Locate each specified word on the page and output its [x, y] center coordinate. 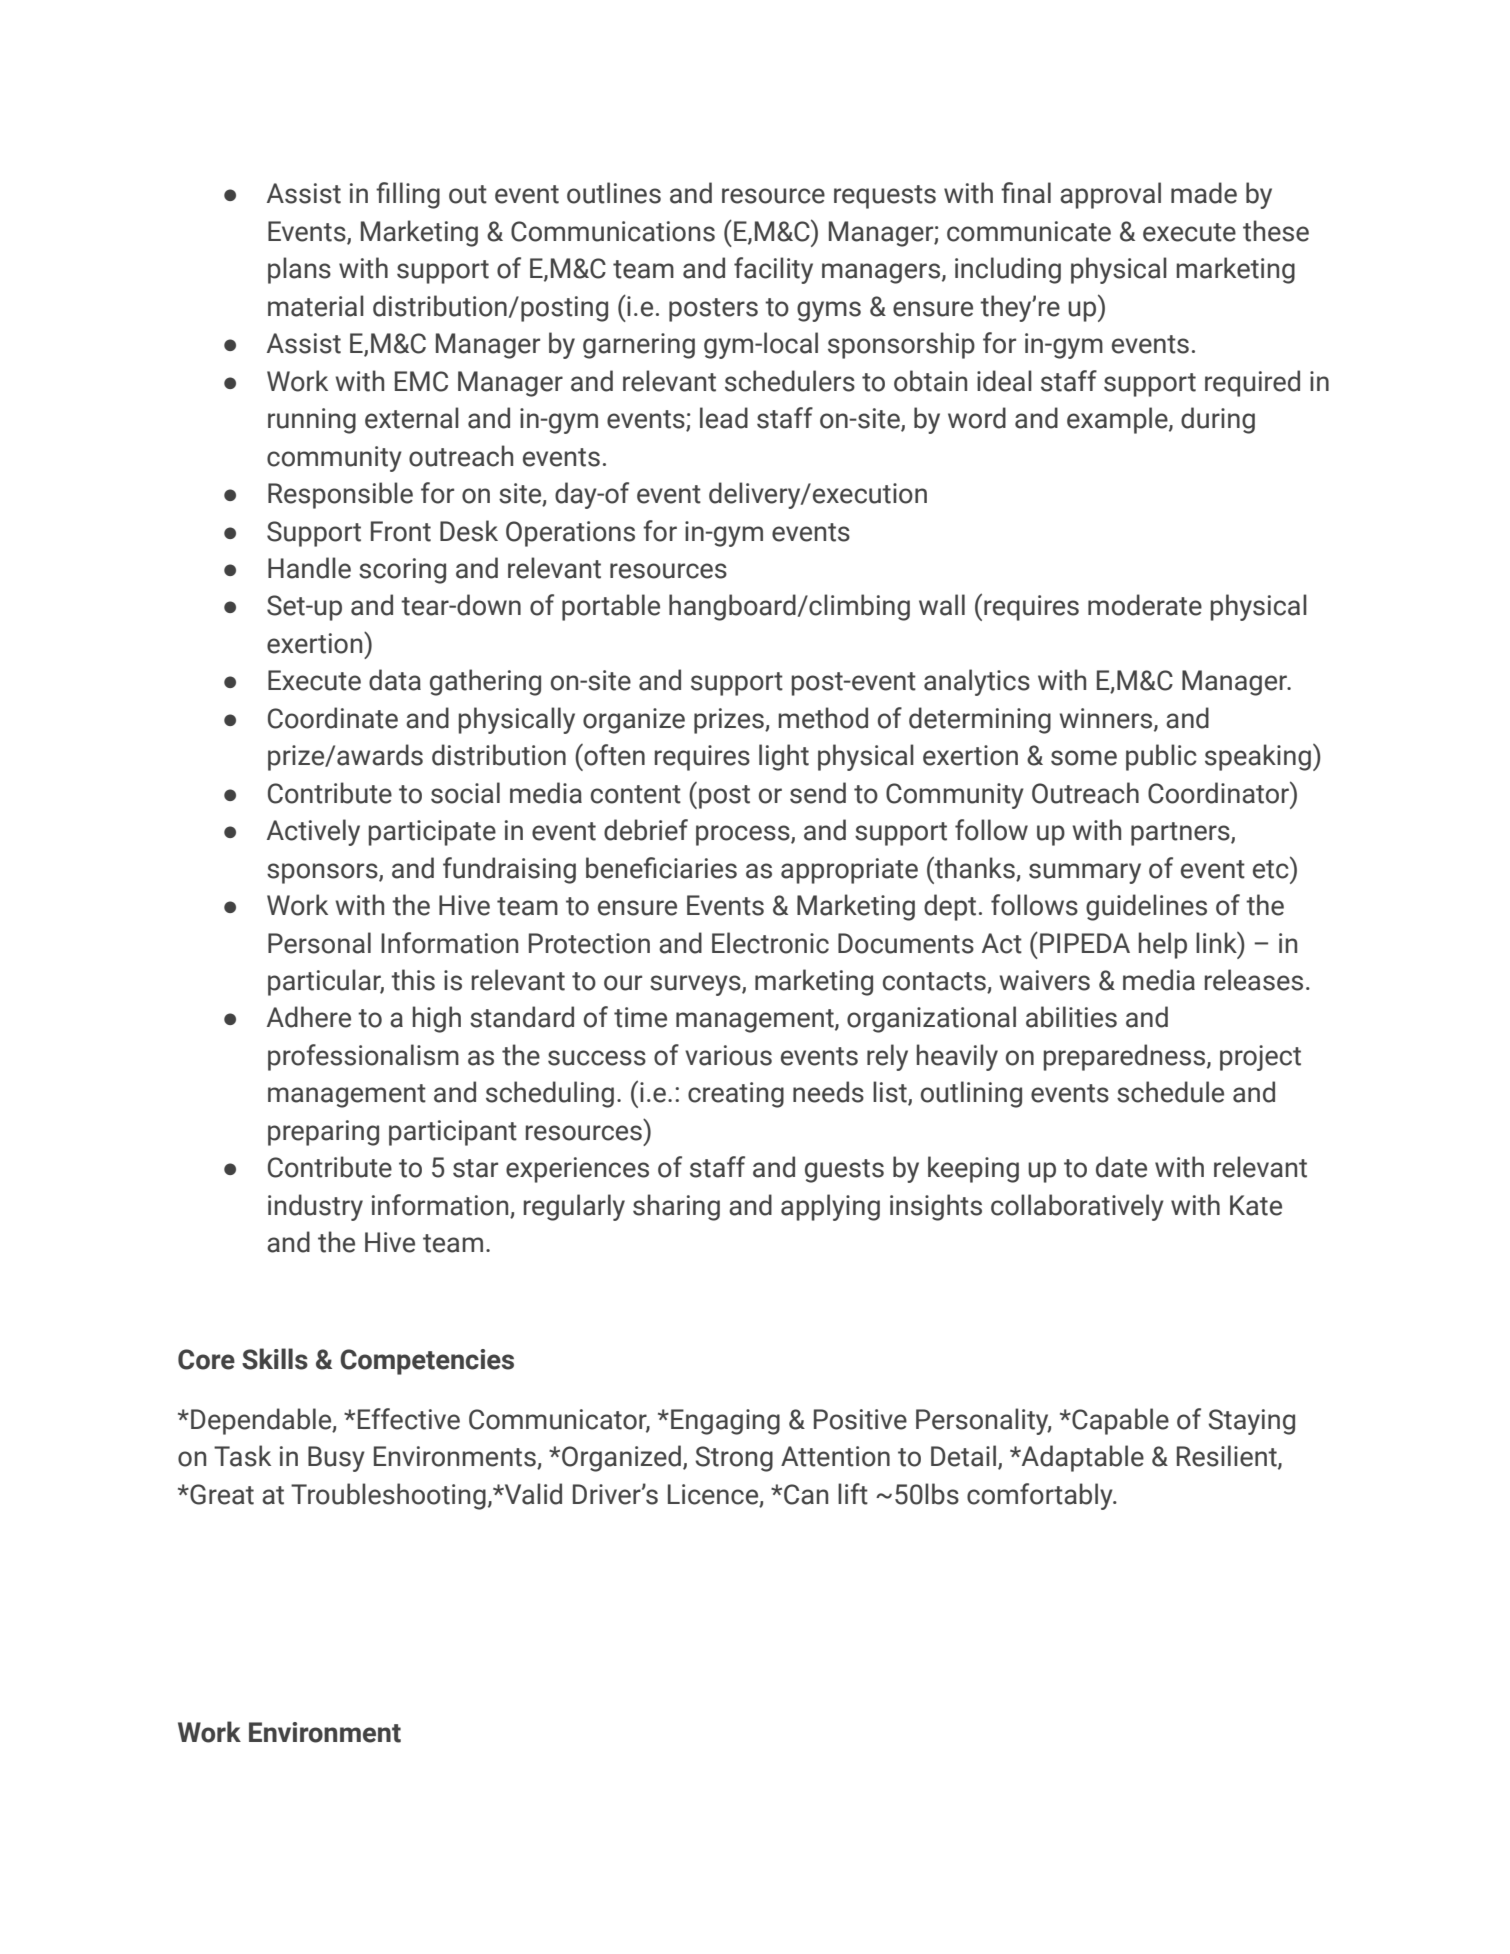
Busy [336, 1459]
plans [299, 270]
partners [1181, 834]
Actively [313, 832]
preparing [323, 1133]
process [744, 835]
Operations [570, 534]
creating [736, 1095]
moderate [1145, 605]
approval [1110, 195]
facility [773, 270]
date [1121, 1167]
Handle [309, 568]
